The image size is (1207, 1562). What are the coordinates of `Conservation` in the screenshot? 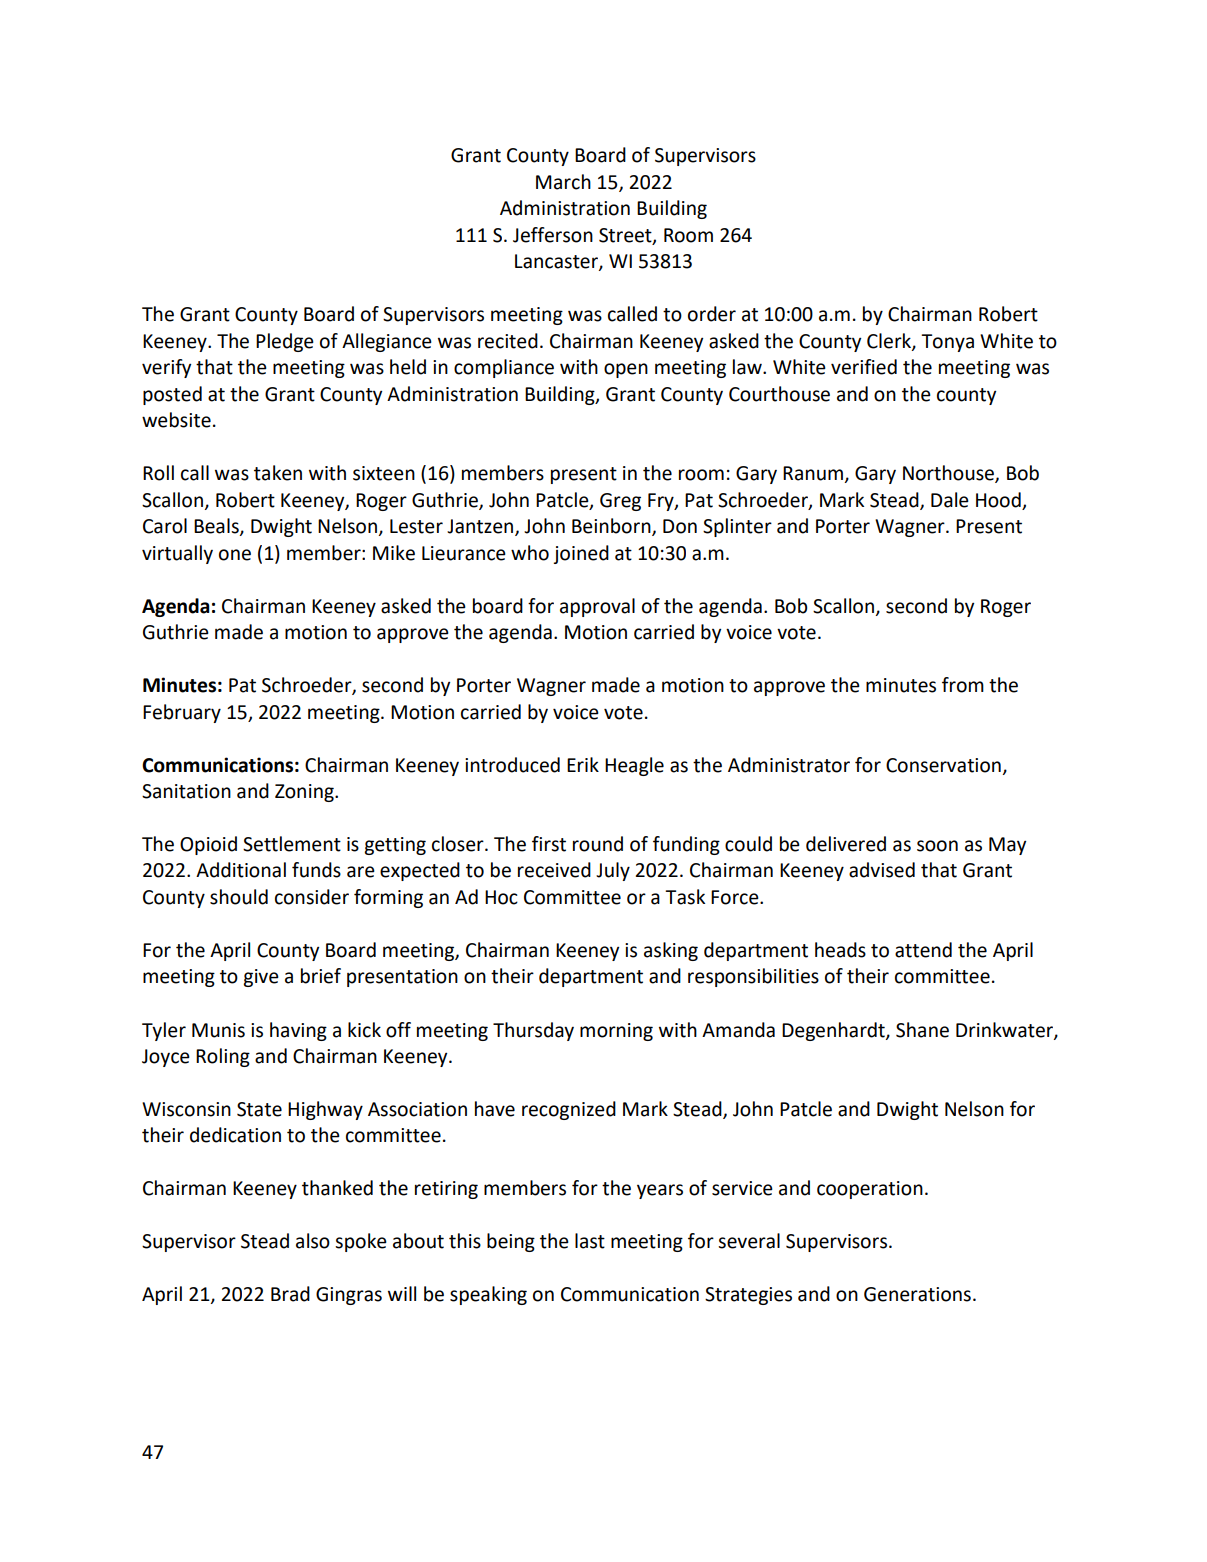 It's located at (943, 765).
